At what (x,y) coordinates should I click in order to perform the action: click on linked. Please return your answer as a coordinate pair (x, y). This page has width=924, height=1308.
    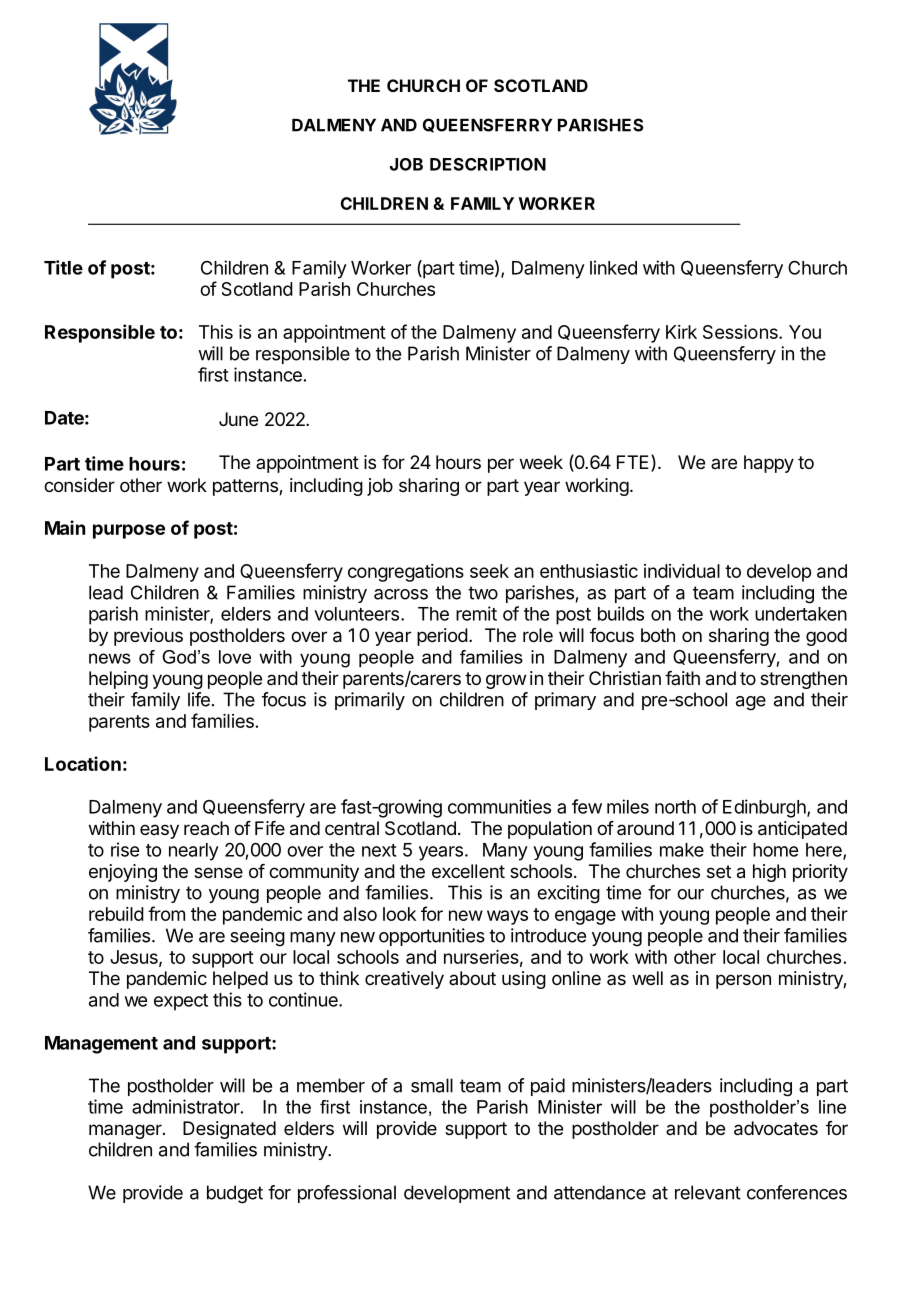
    Looking at the image, I should click on (613, 267).
